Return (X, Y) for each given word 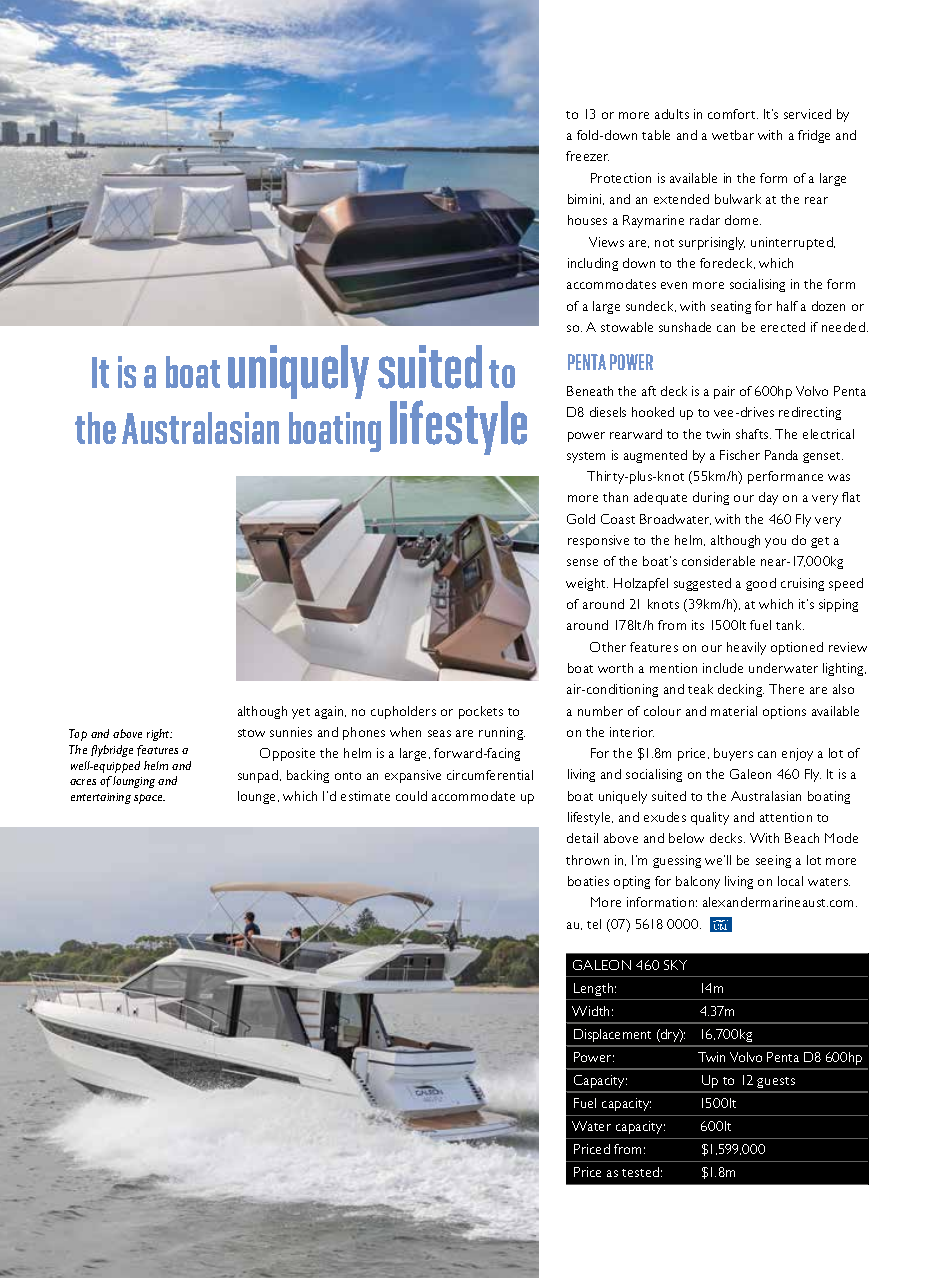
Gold (581, 519)
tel (594, 924)
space (149, 799)
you (775, 543)
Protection (621, 178)
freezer (587, 156)
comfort (733, 114)
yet (301, 713)
